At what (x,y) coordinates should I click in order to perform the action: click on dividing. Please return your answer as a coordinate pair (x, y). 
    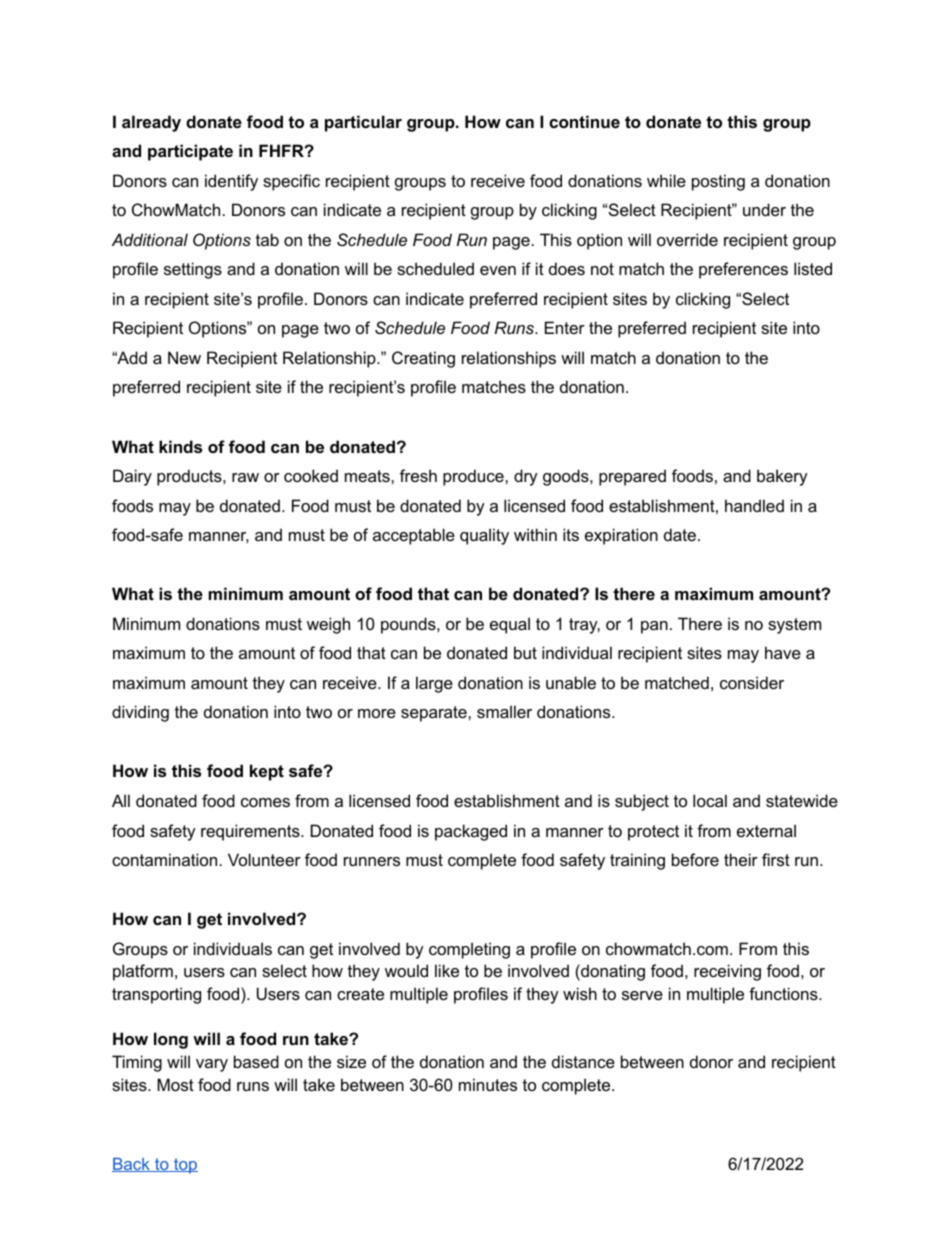
    Looking at the image, I should click on (140, 713).
